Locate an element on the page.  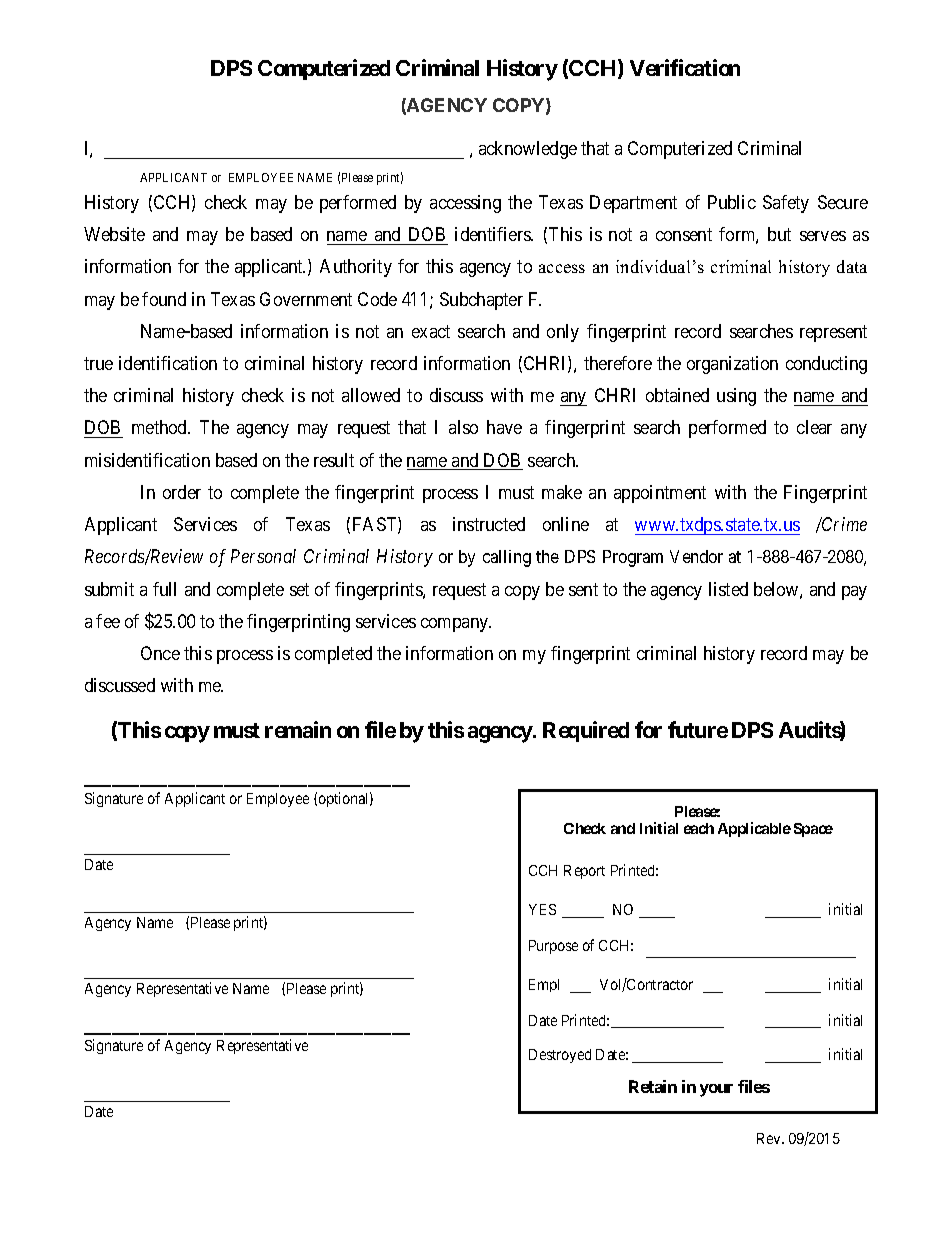
listed is located at coordinates (728, 589).
